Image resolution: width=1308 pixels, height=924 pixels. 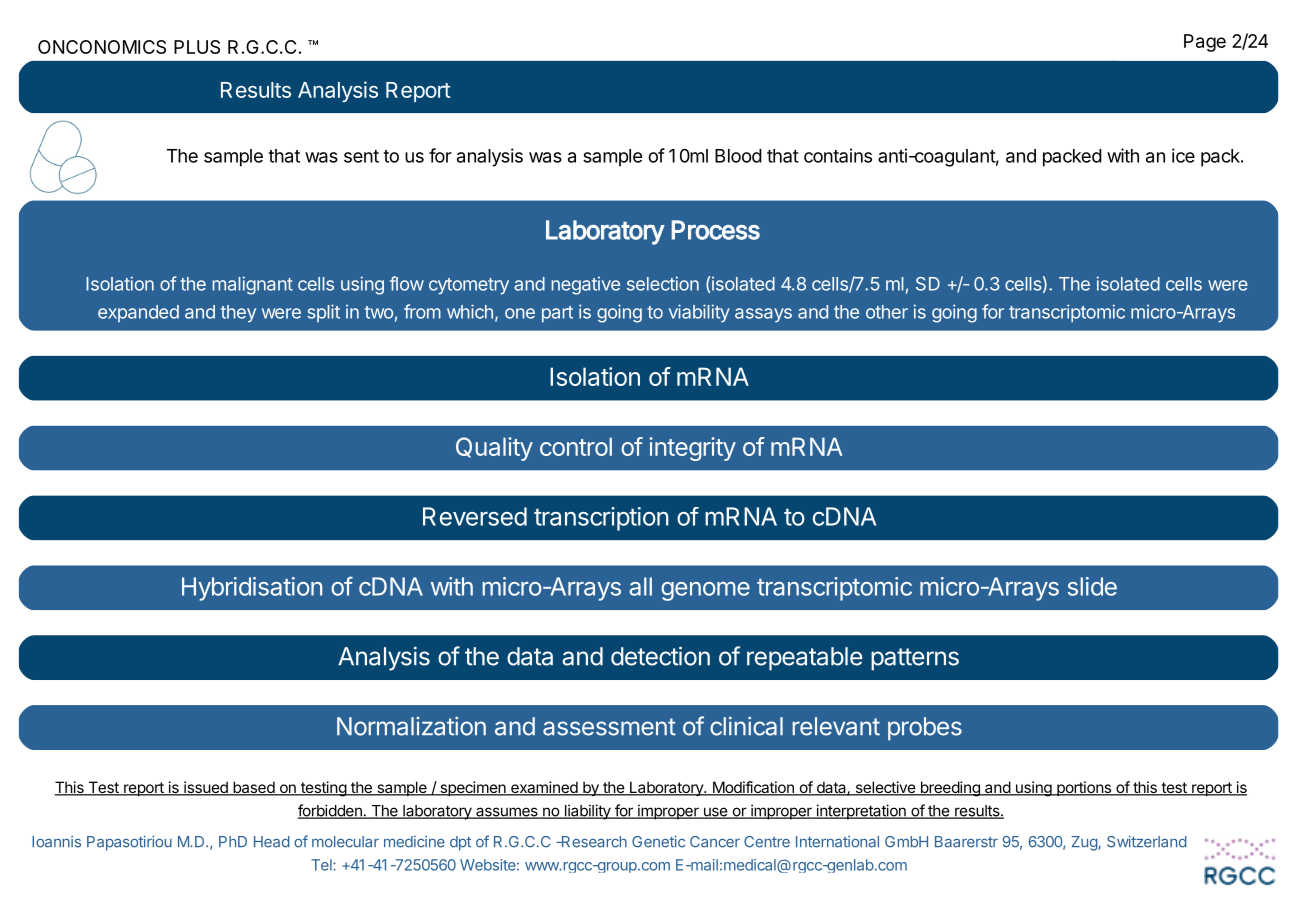 I want to click on Blood, so click(x=738, y=156).
